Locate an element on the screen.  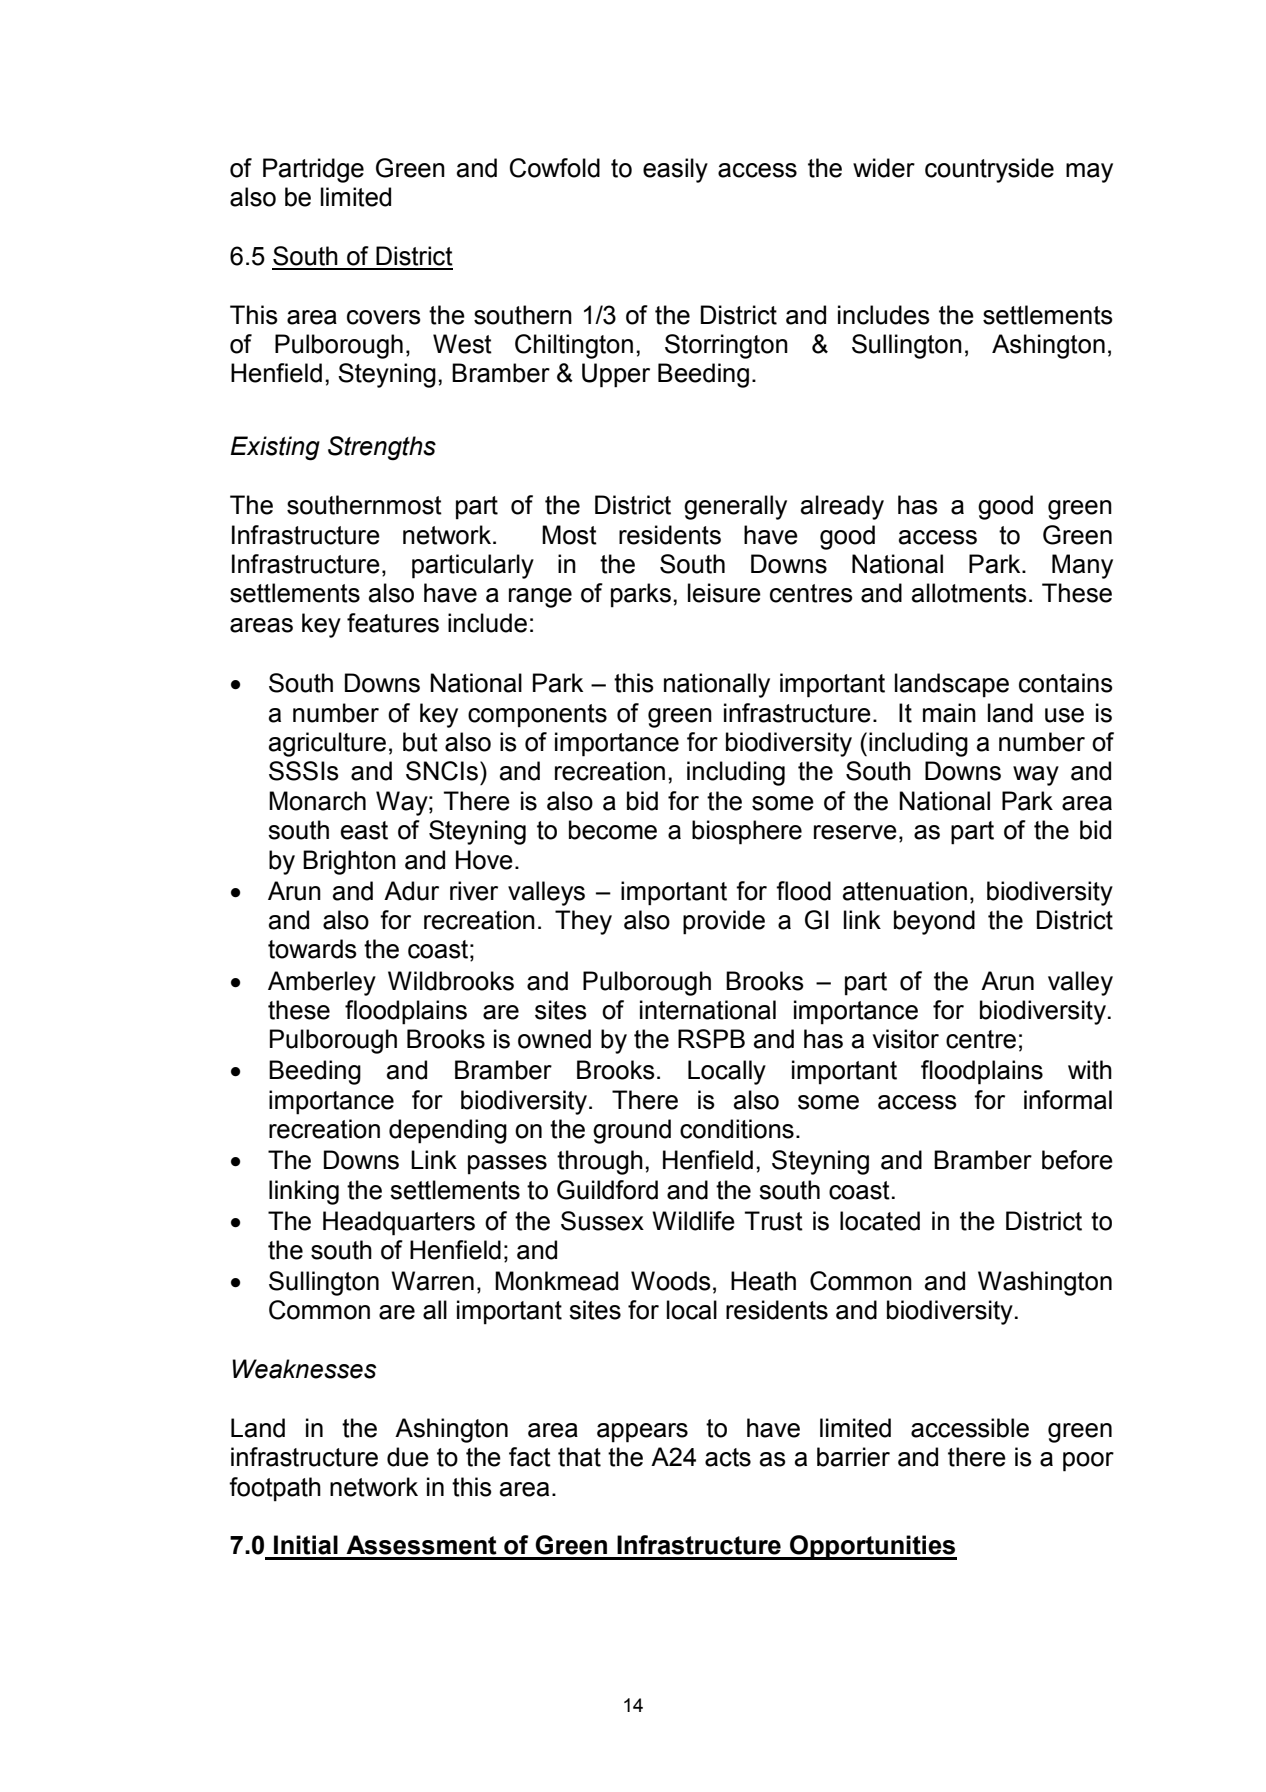
due is located at coordinates (408, 1457).
